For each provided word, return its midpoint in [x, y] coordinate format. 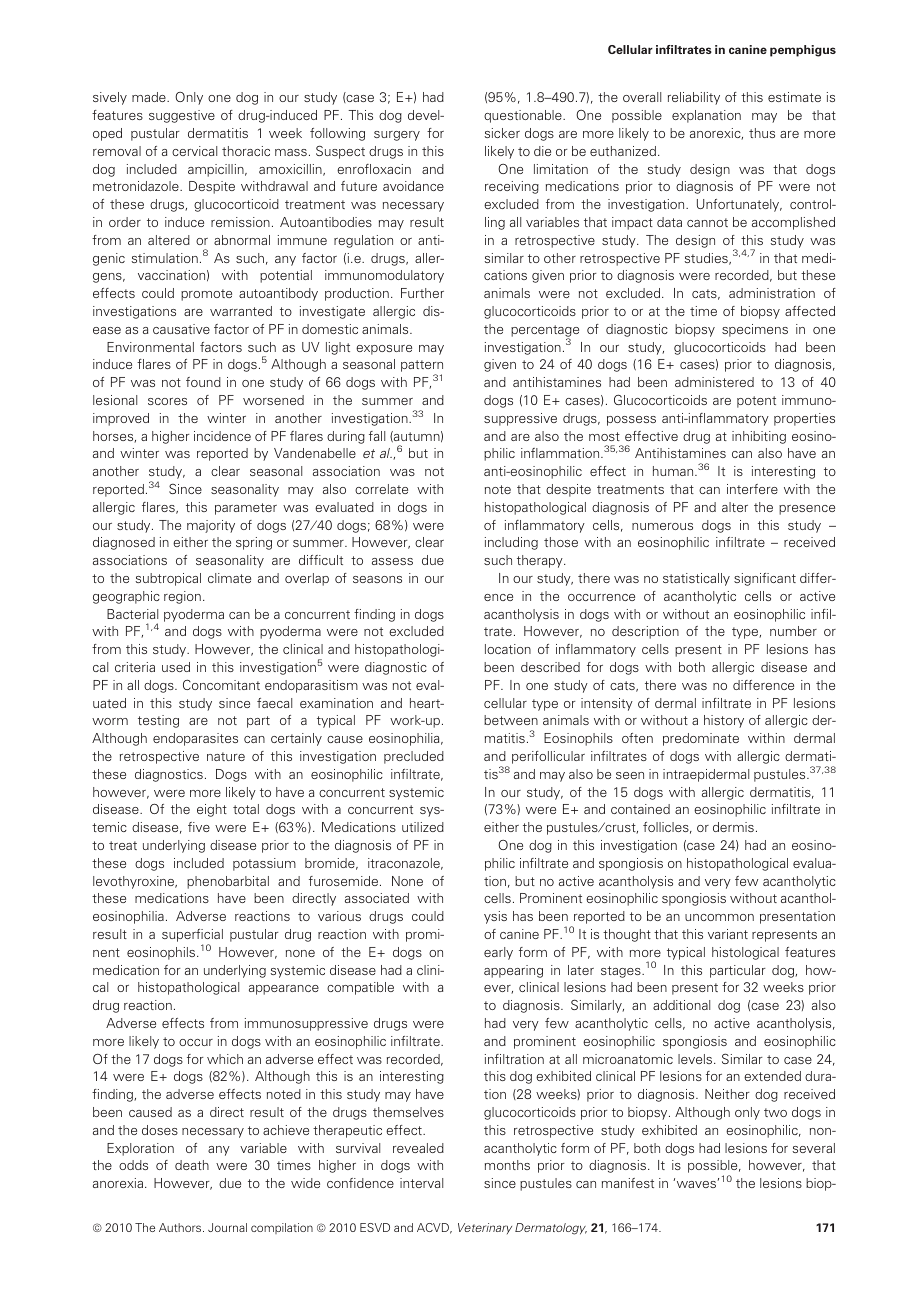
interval [421, 1183]
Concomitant [221, 685]
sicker [502, 133]
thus [762, 133]
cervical [194, 151]
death [192, 1165]
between [511, 720]
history [724, 721]
